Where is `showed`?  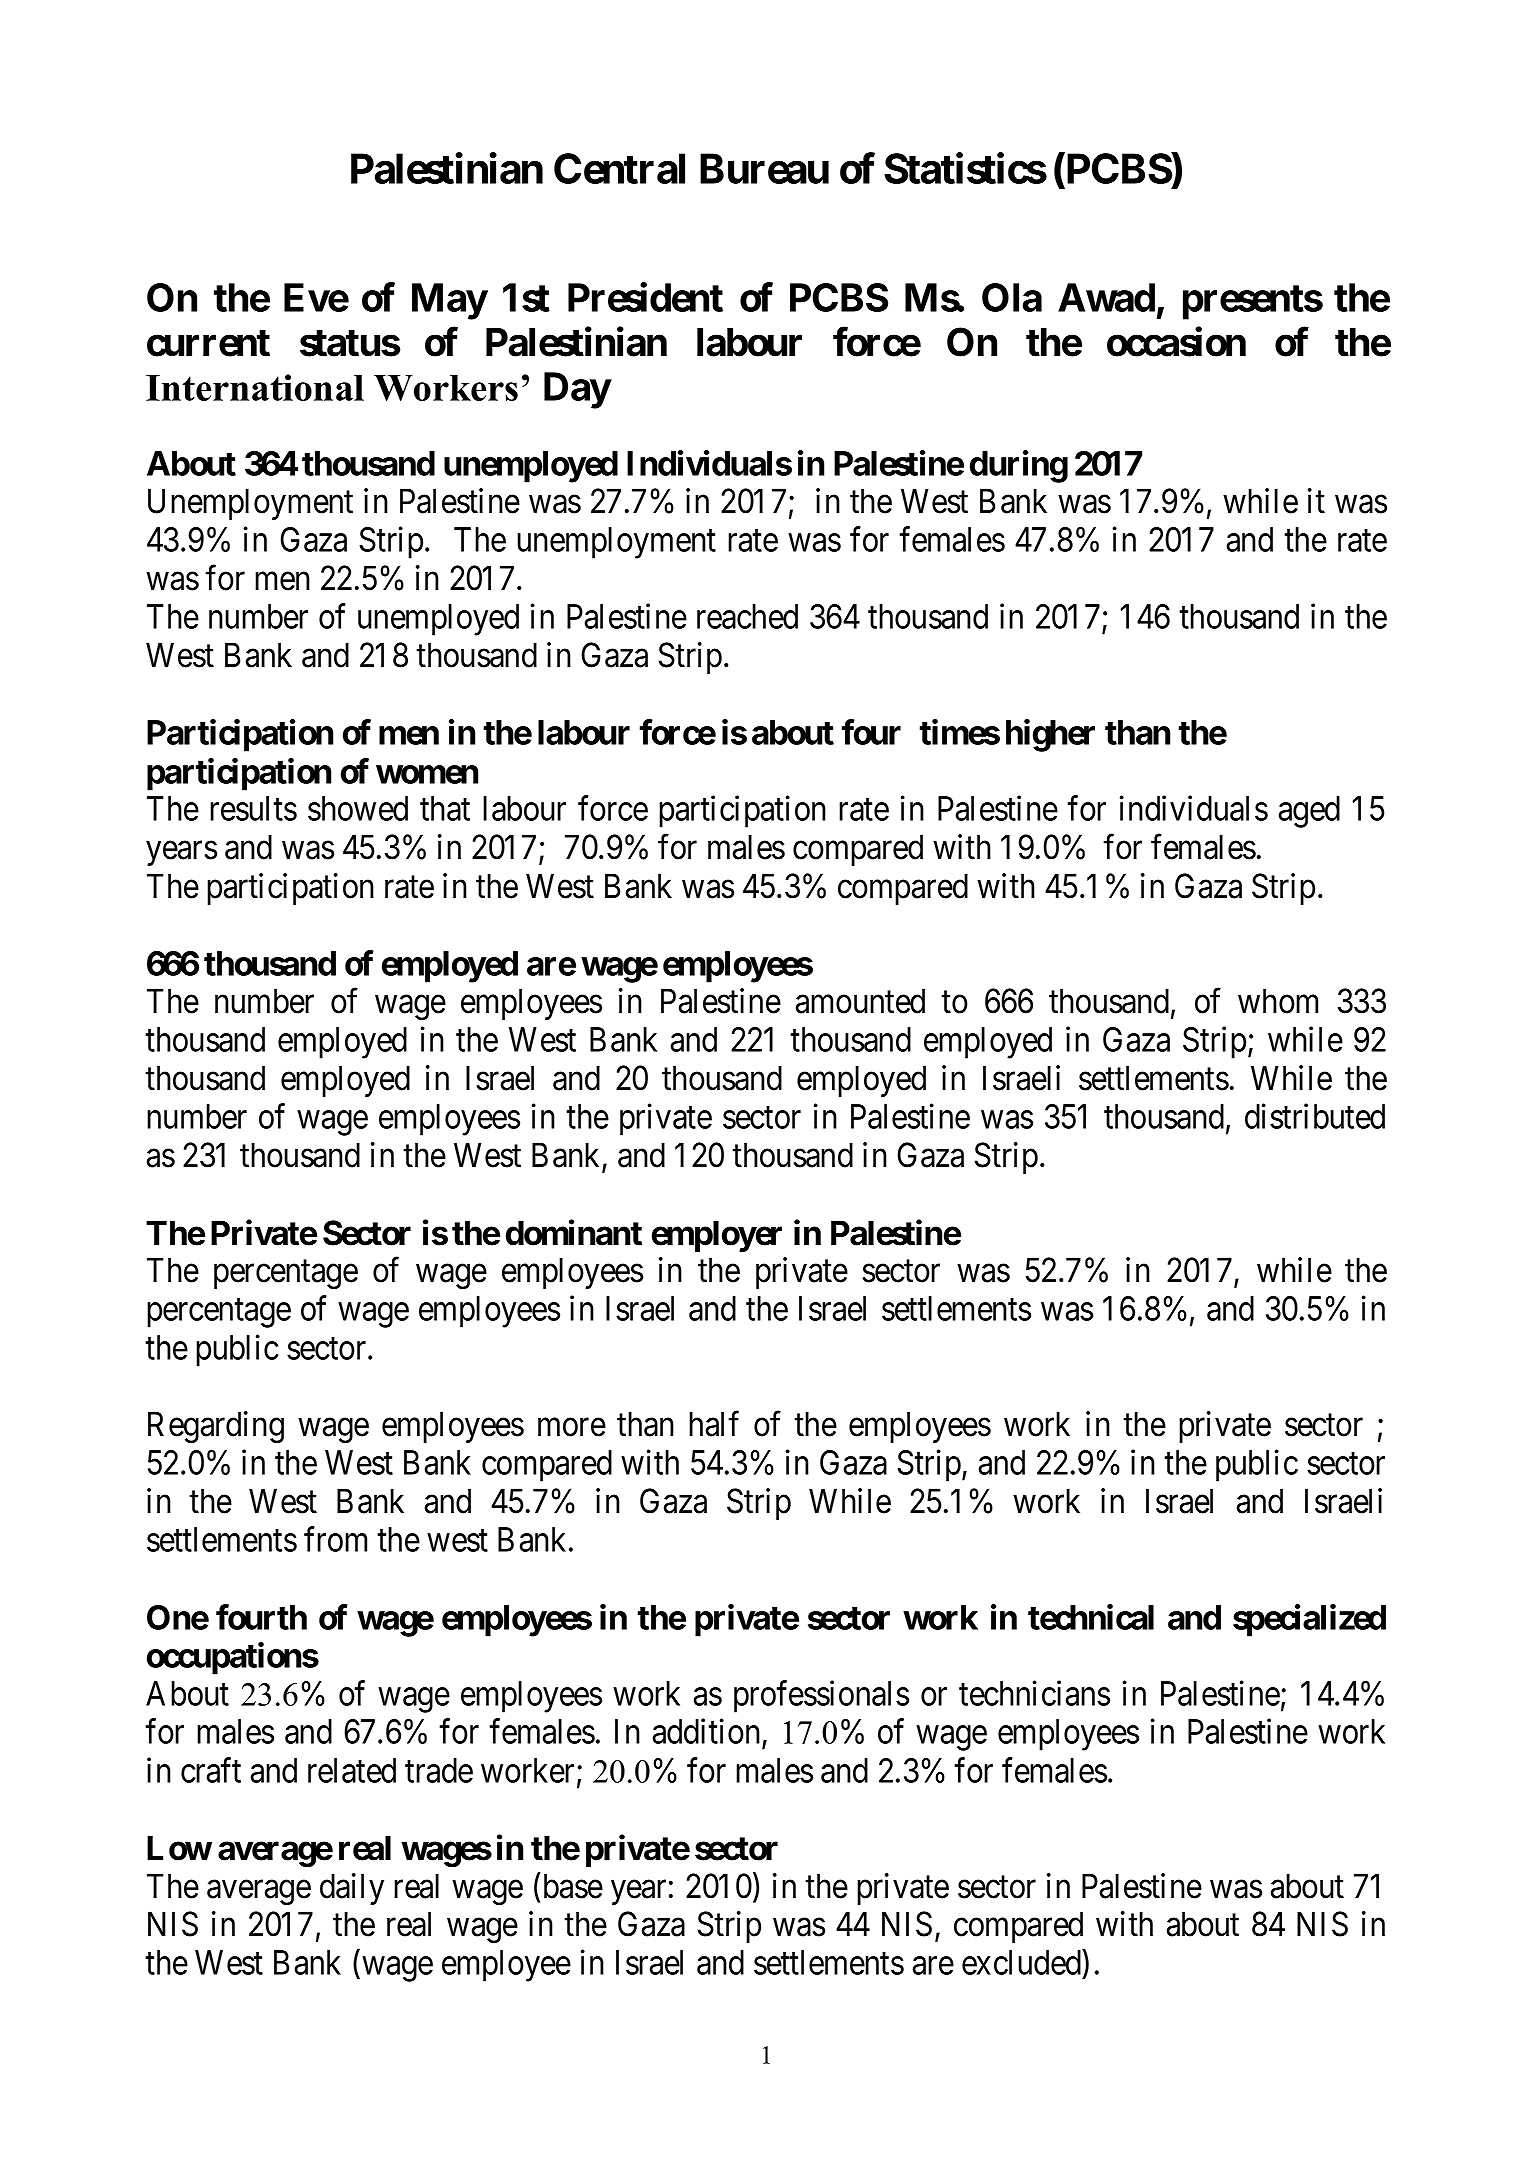 showed is located at coordinates (358, 808).
